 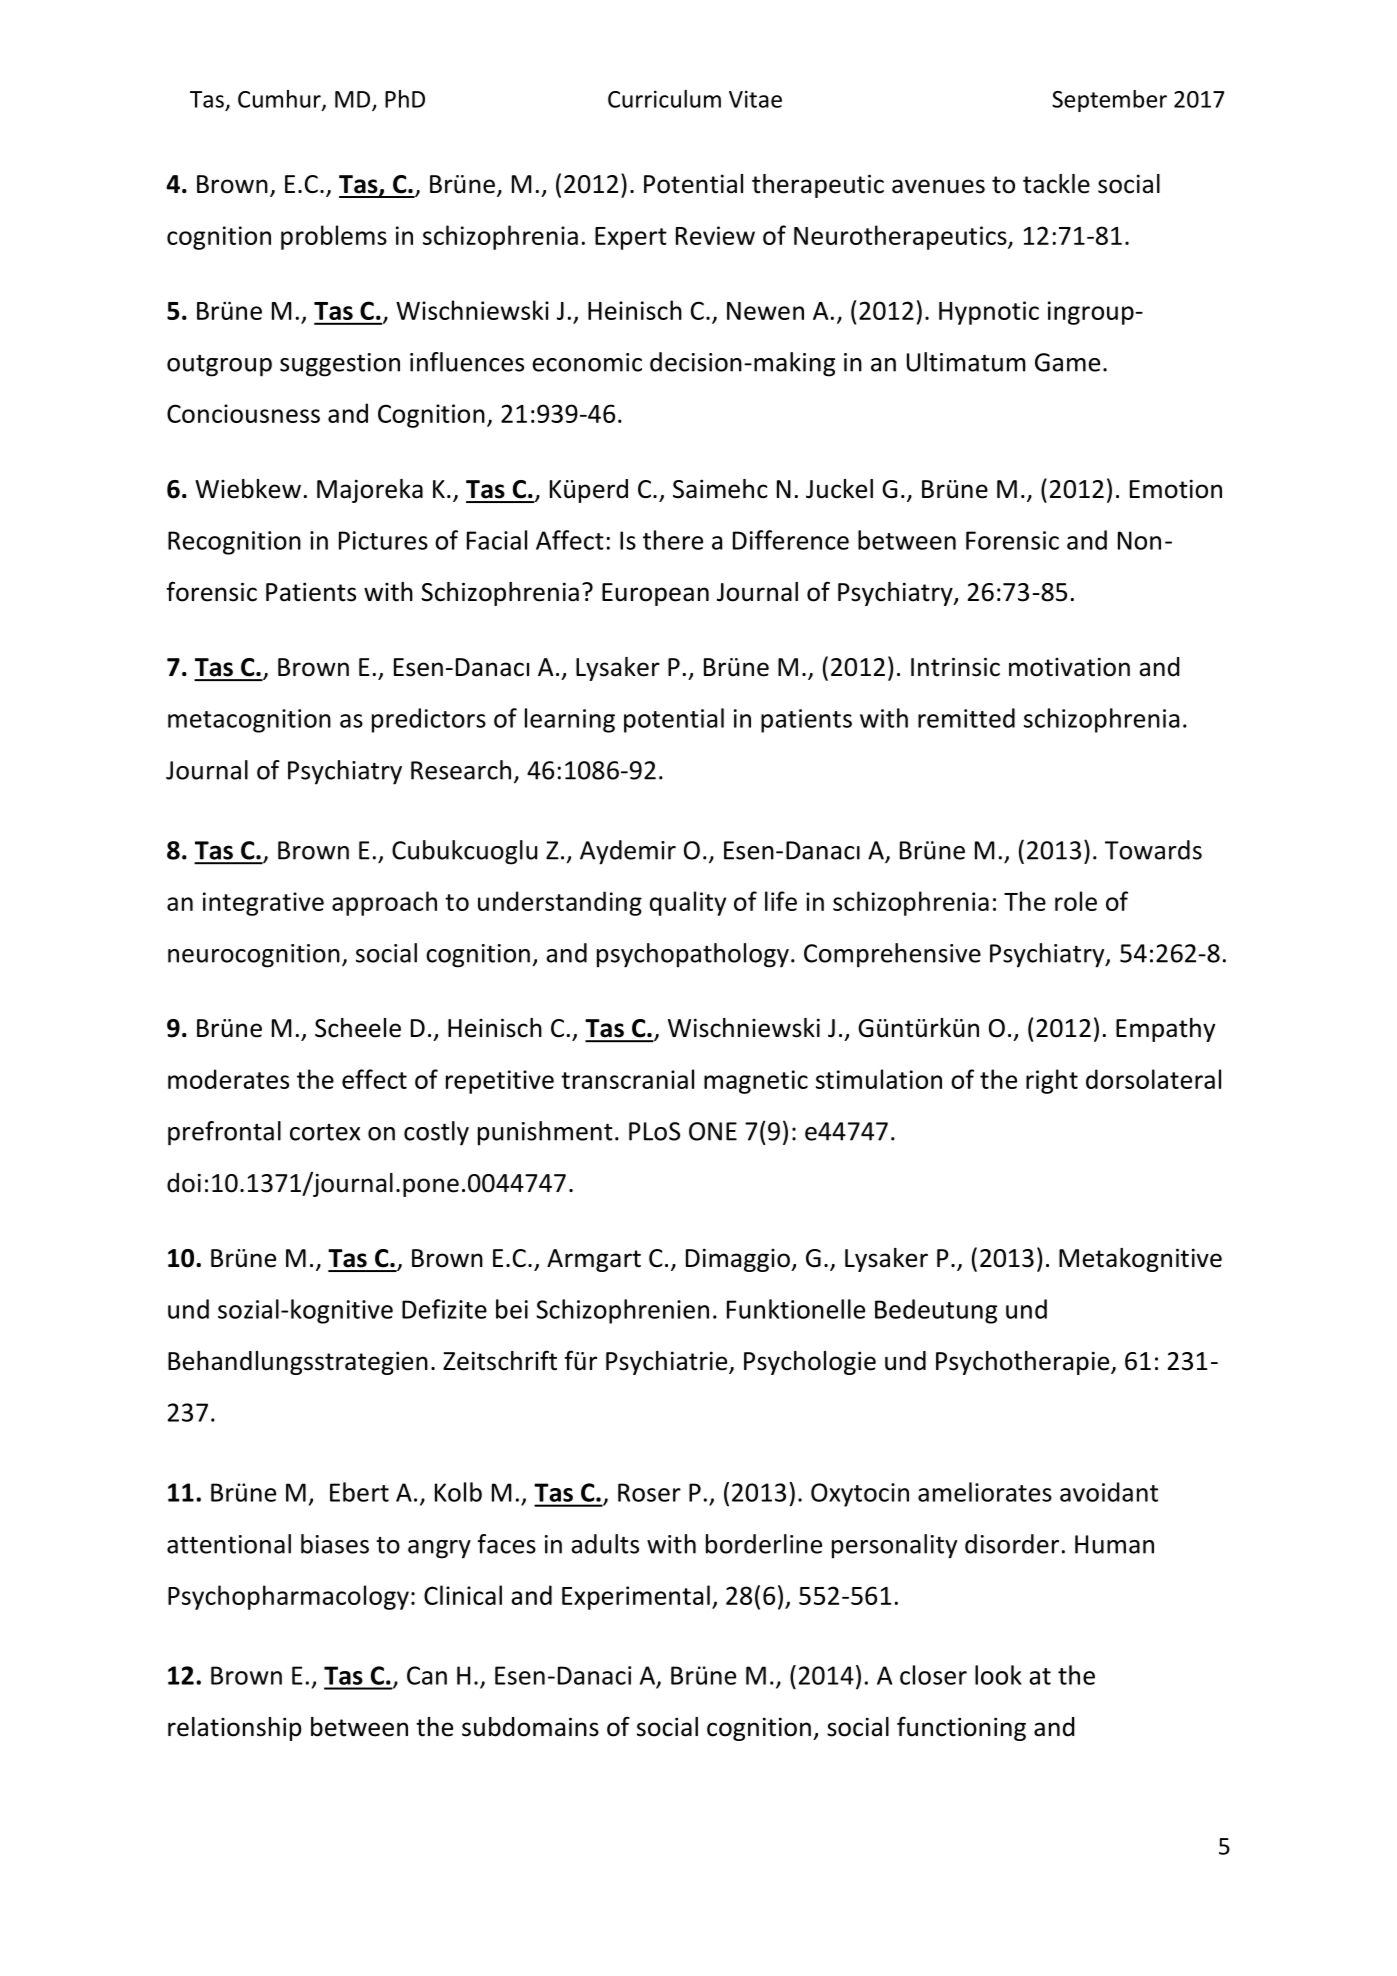 I want to click on Curriculum, so click(x=664, y=99).
